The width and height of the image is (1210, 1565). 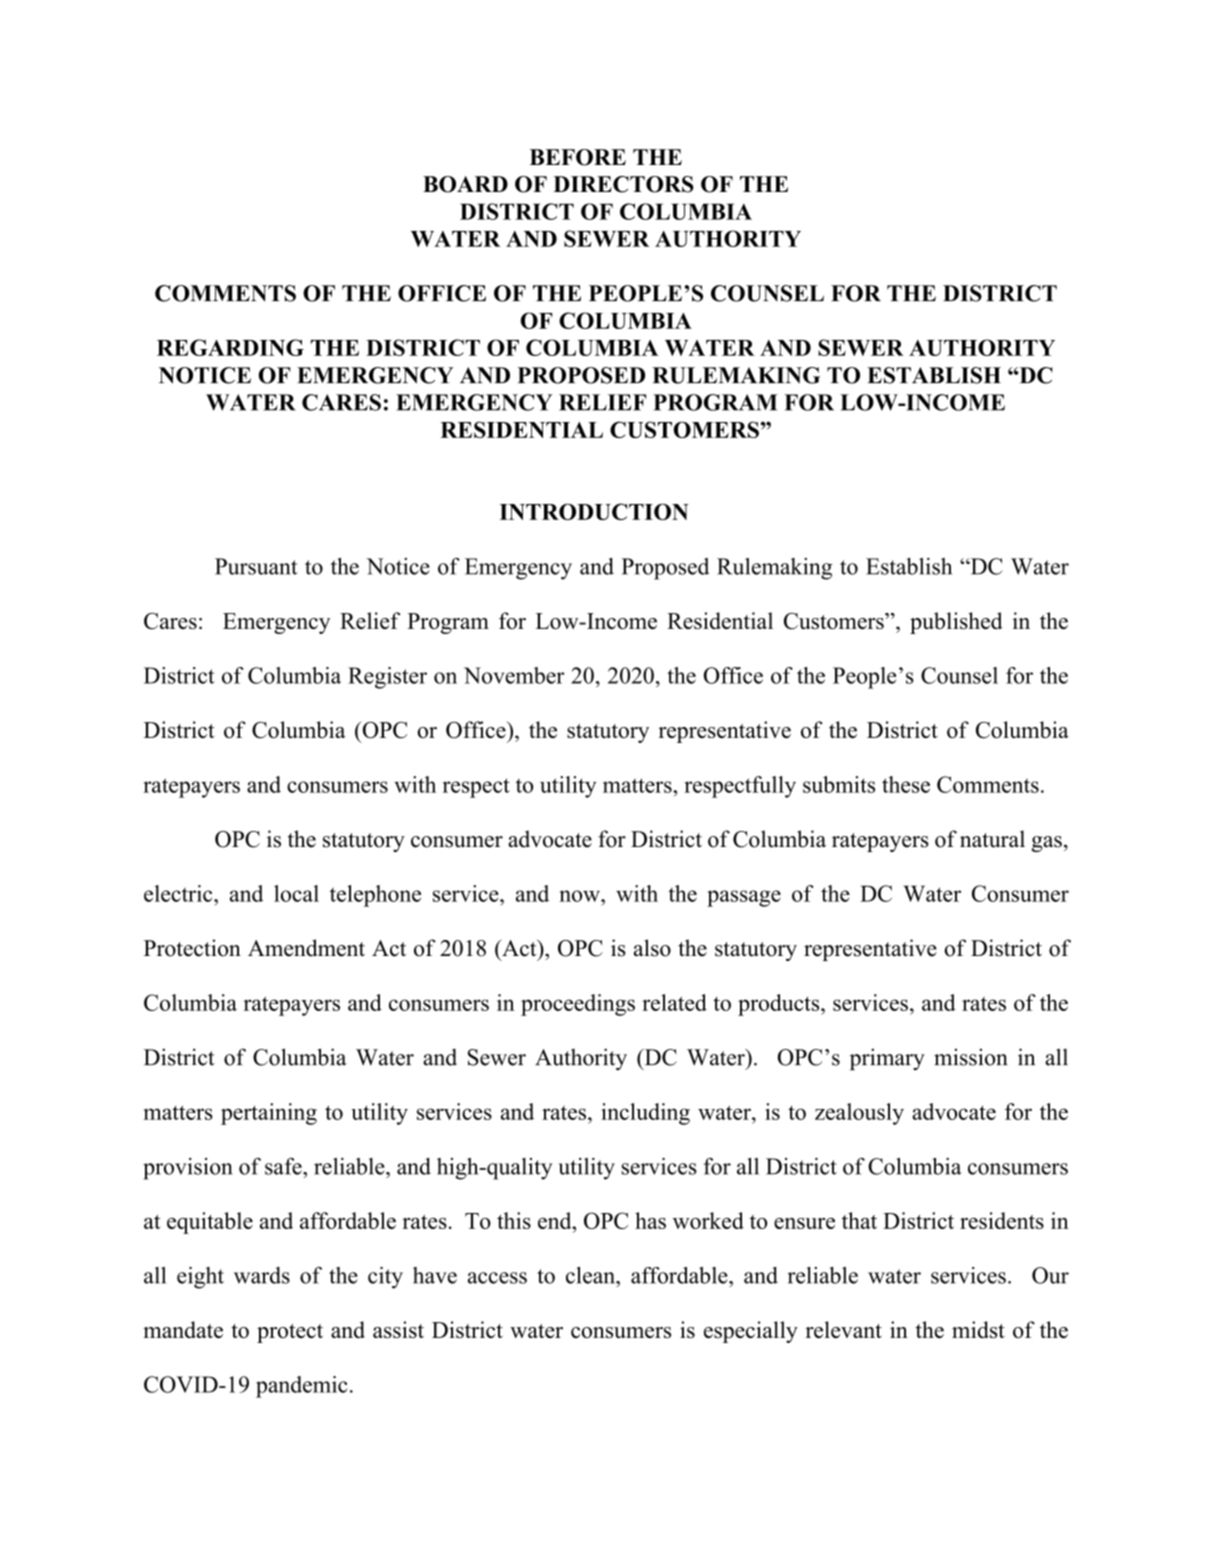 What do you see at coordinates (578, 157) in the image?
I see `BEFORE` at bounding box center [578, 157].
